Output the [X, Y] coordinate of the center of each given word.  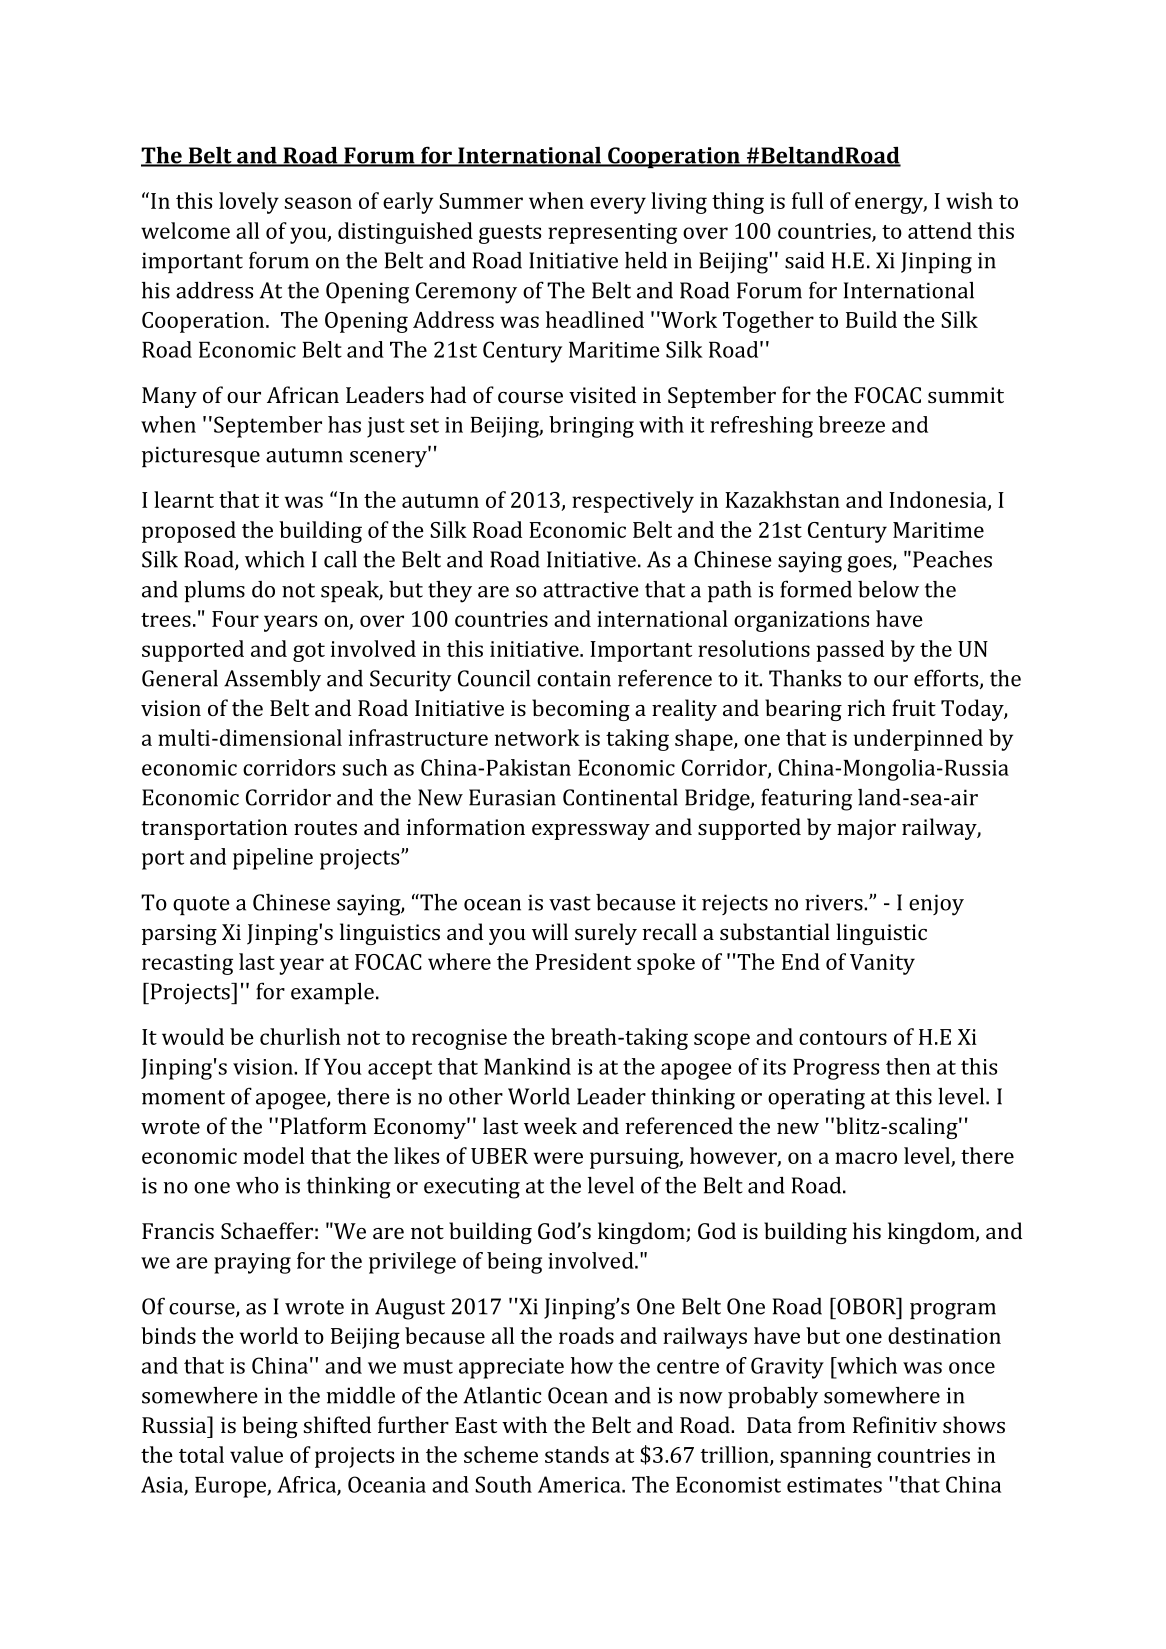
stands [577, 1454]
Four [235, 619]
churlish [300, 1036]
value [256, 1454]
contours [843, 1038]
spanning [825, 1457]
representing [612, 233]
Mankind [527, 1066]
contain [574, 678]
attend [940, 230]
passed [850, 651]
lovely [249, 203]
